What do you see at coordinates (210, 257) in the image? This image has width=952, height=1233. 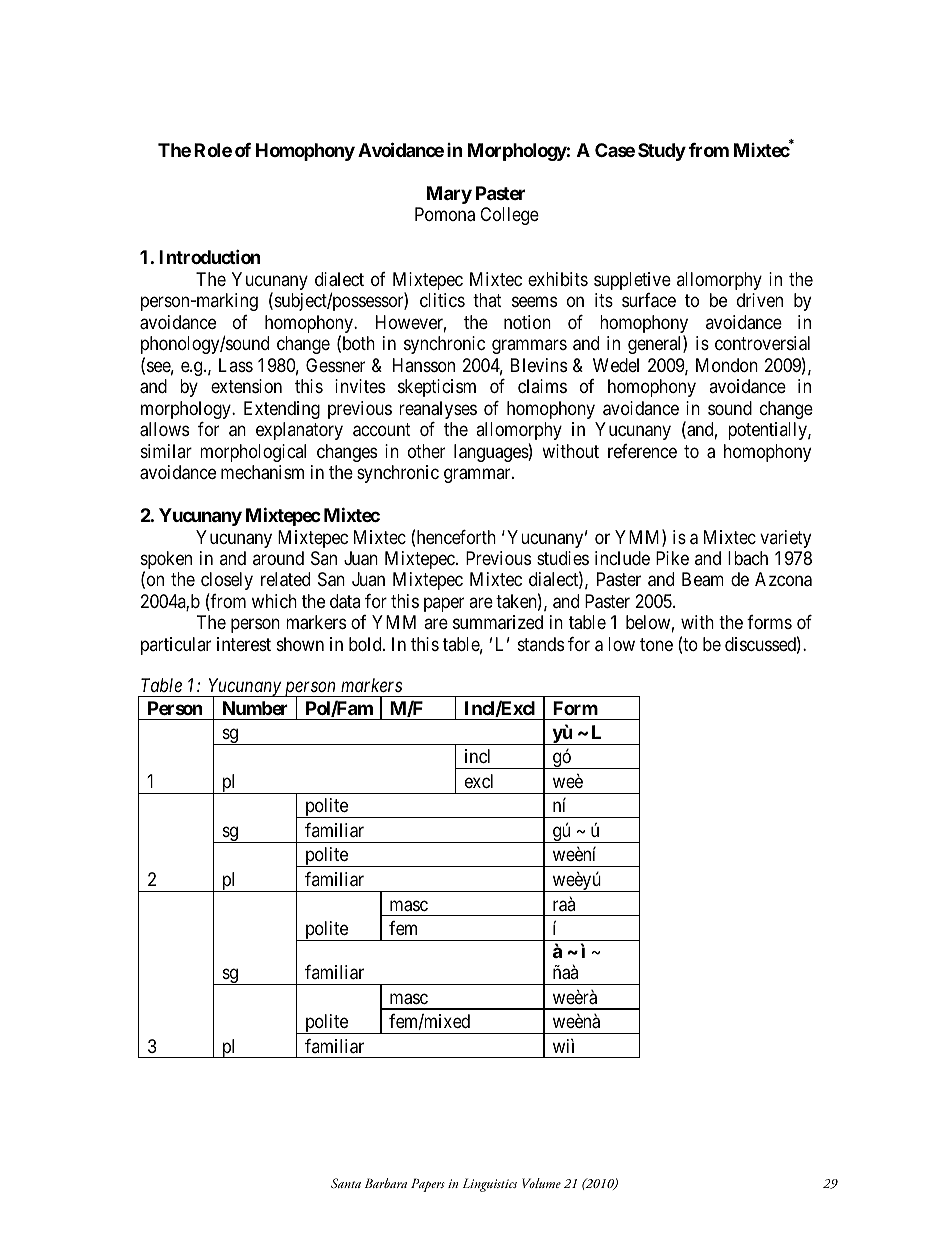 I see `Introduction` at bounding box center [210, 257].
